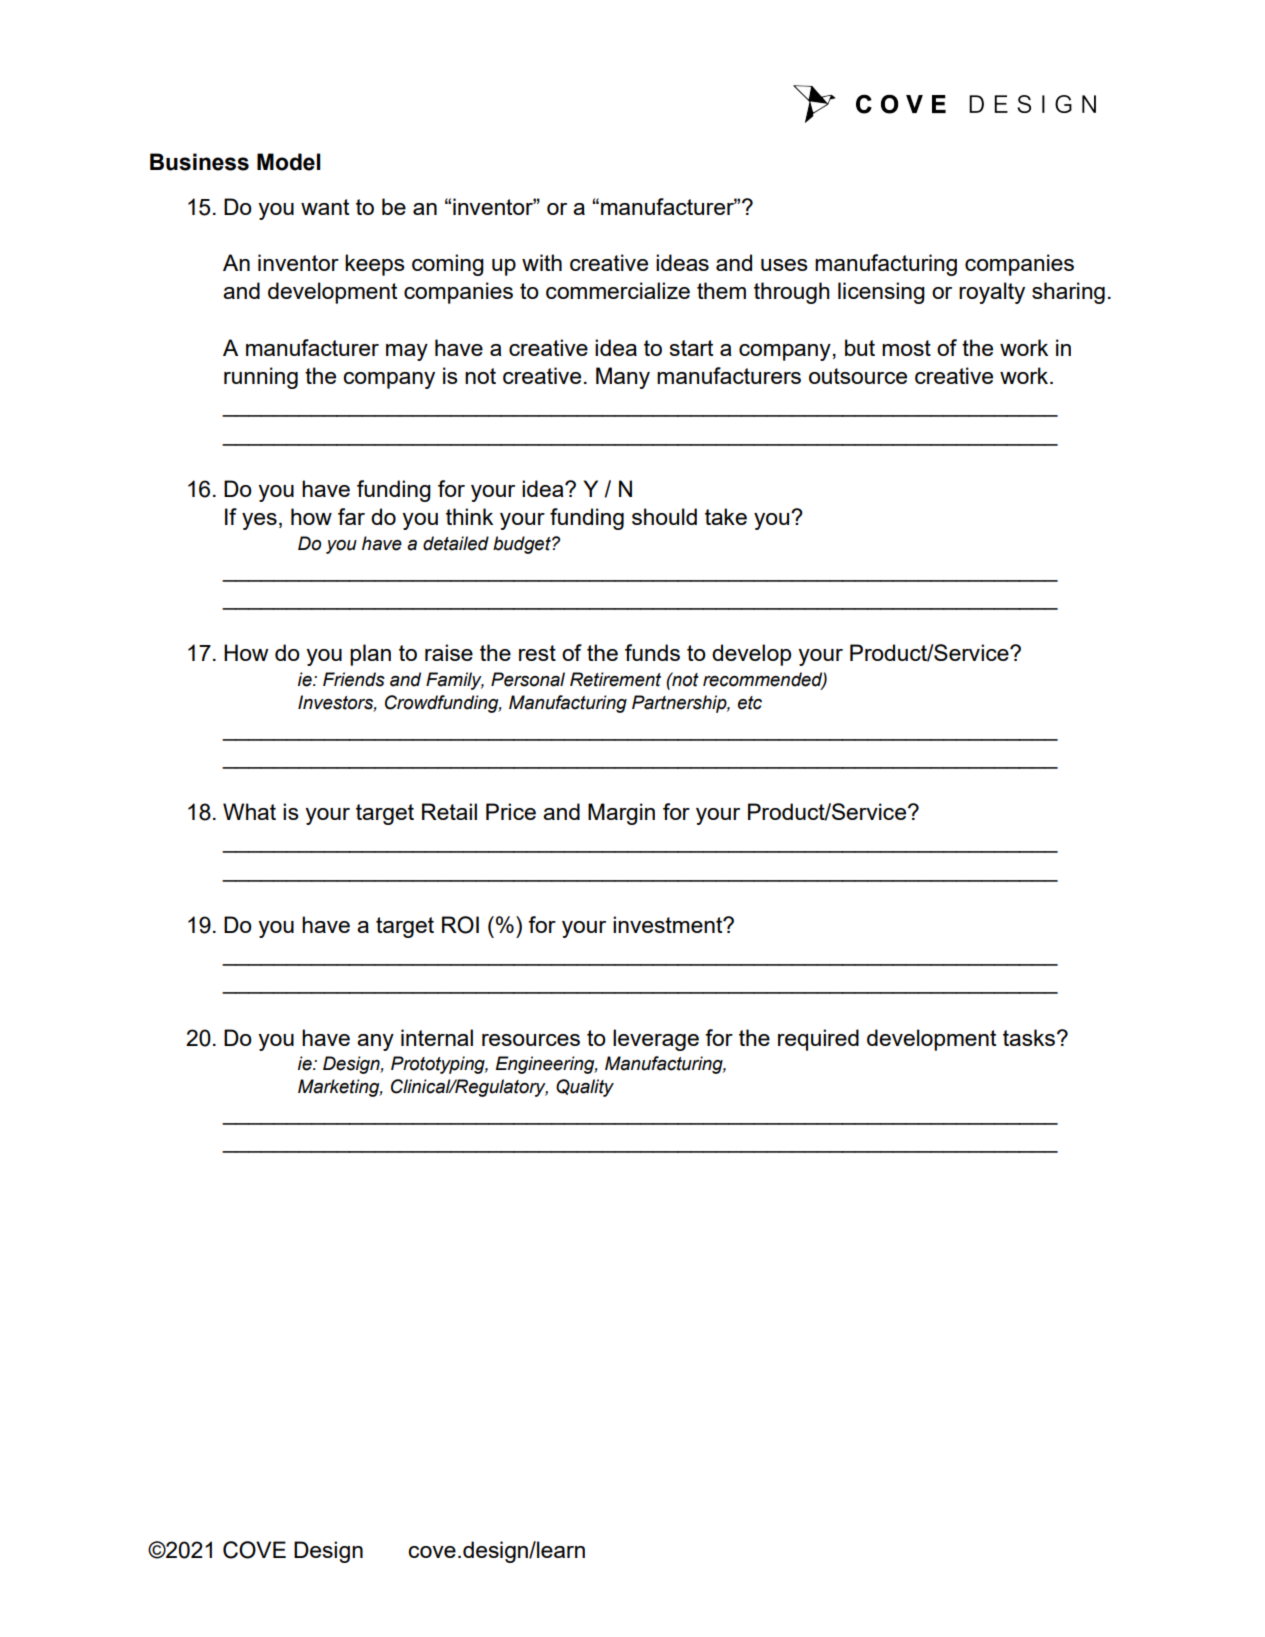 This screenshot has height=1637, width=1265. I want to click on royalty, so click(992, 293).
